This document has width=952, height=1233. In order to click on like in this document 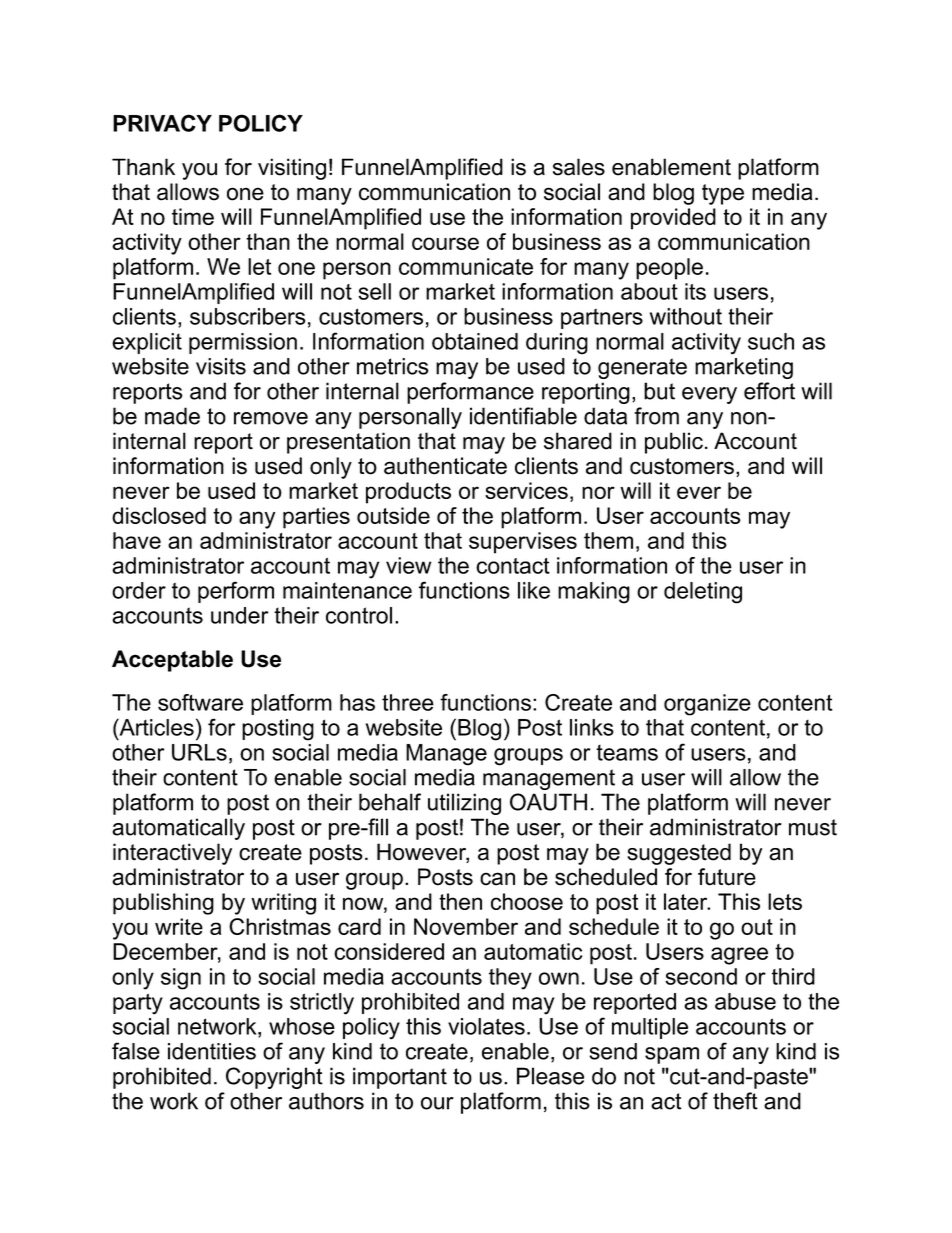, I will do `click(534, 590)`.
